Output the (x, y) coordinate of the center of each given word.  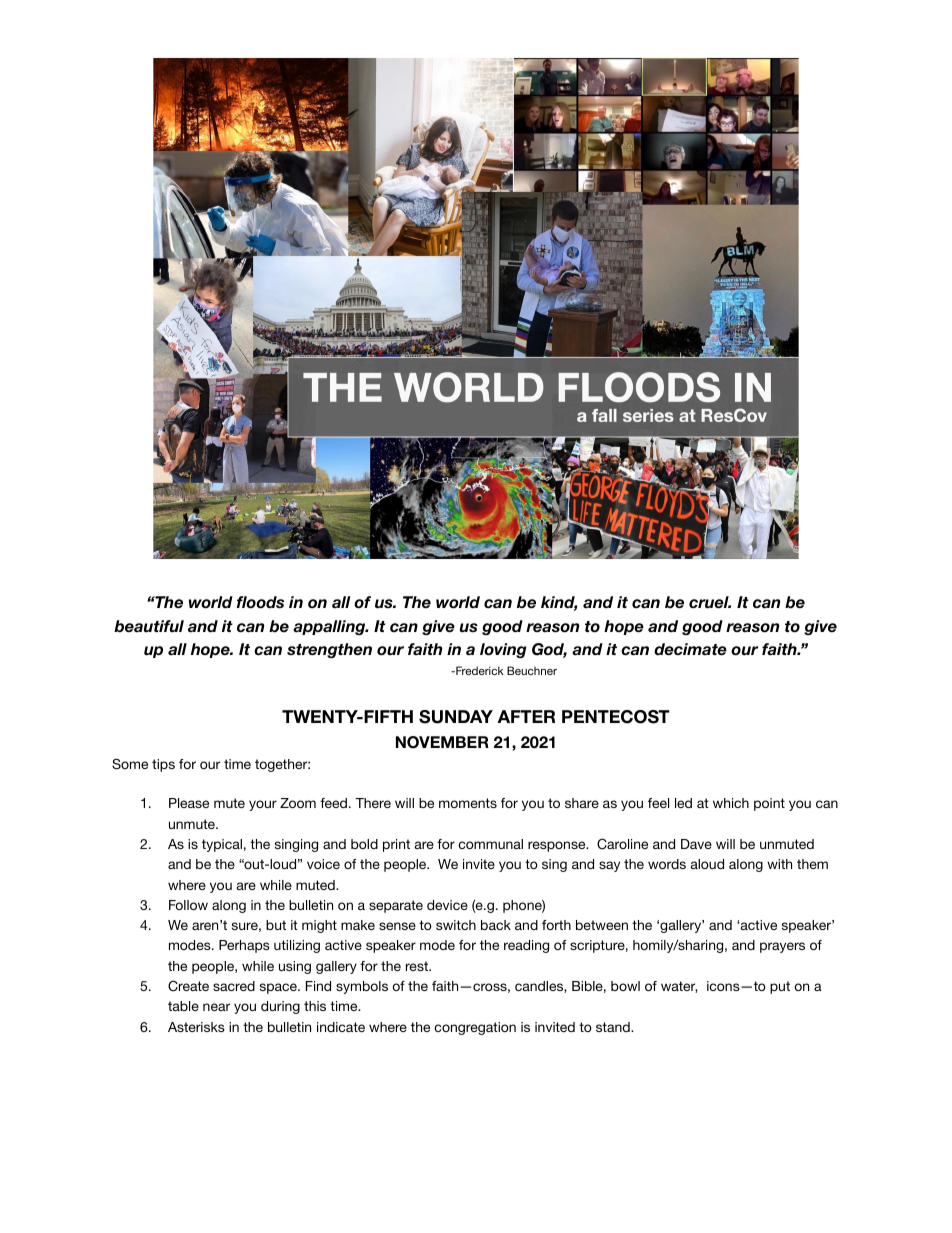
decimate (690, 649)
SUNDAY (456, 717)
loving (503, 650)
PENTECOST (616, 717)
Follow (188, 905)
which (731, 803)
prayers (782, 947)
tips (163, 765)
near (216, 1007)
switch (456, 925)
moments (468, 803)
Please (189, 803)
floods (260, 602)
